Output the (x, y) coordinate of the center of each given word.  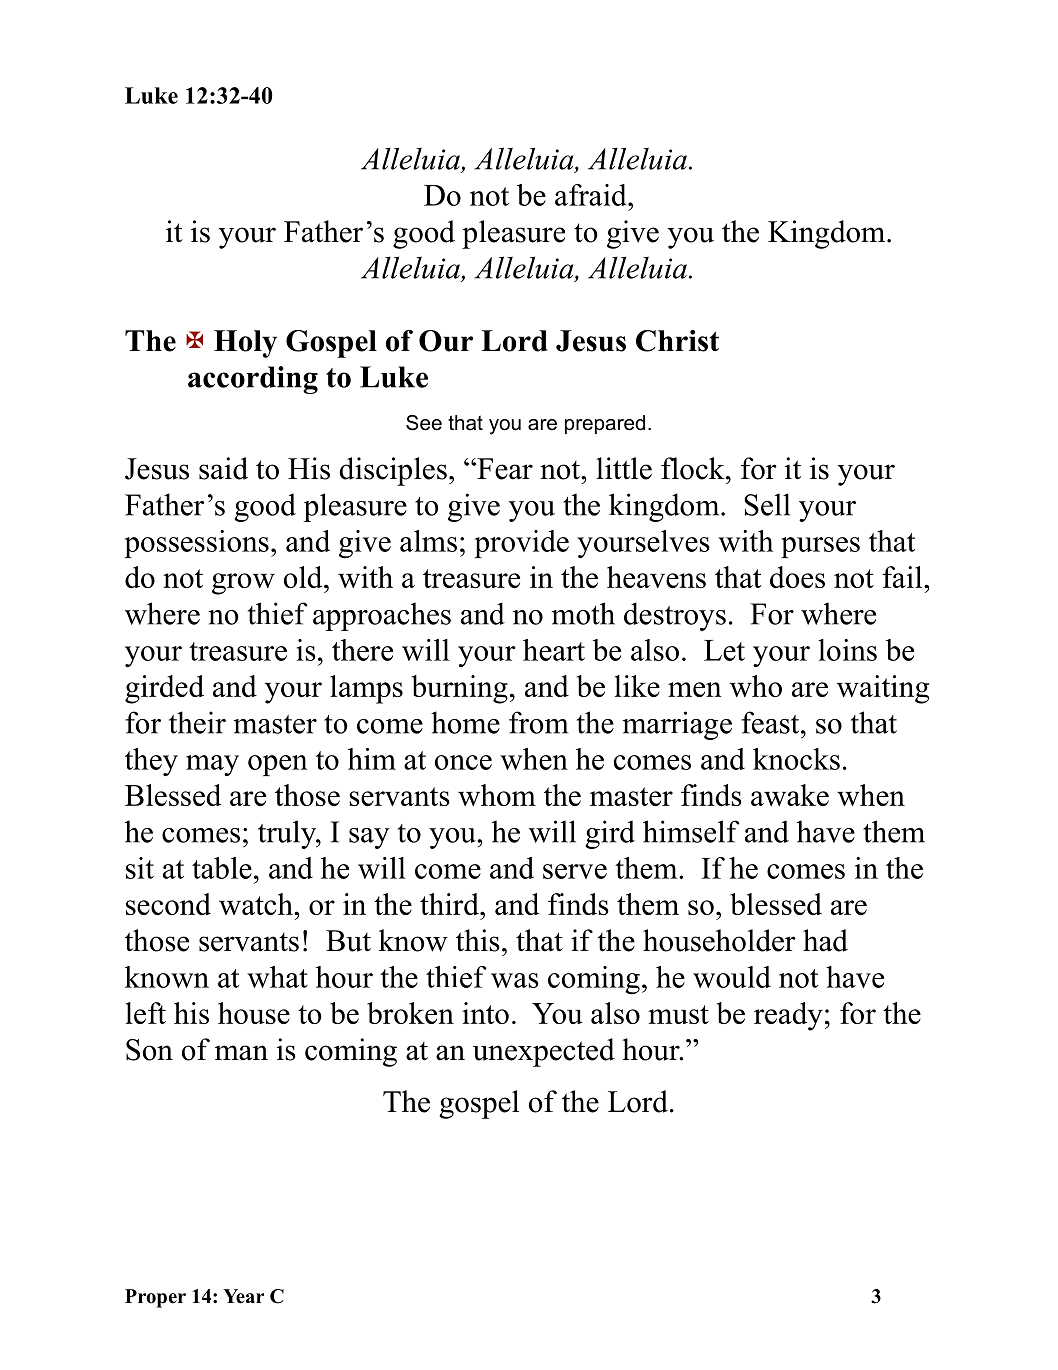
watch (257, 904)
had (825, 940)
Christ (677, 341)
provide (521, 544)
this (478, 940)
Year (243, 1296)
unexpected (544, 1052)
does (797, 577)
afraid (592, 195)
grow (243, 584)
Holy (245, 344)
